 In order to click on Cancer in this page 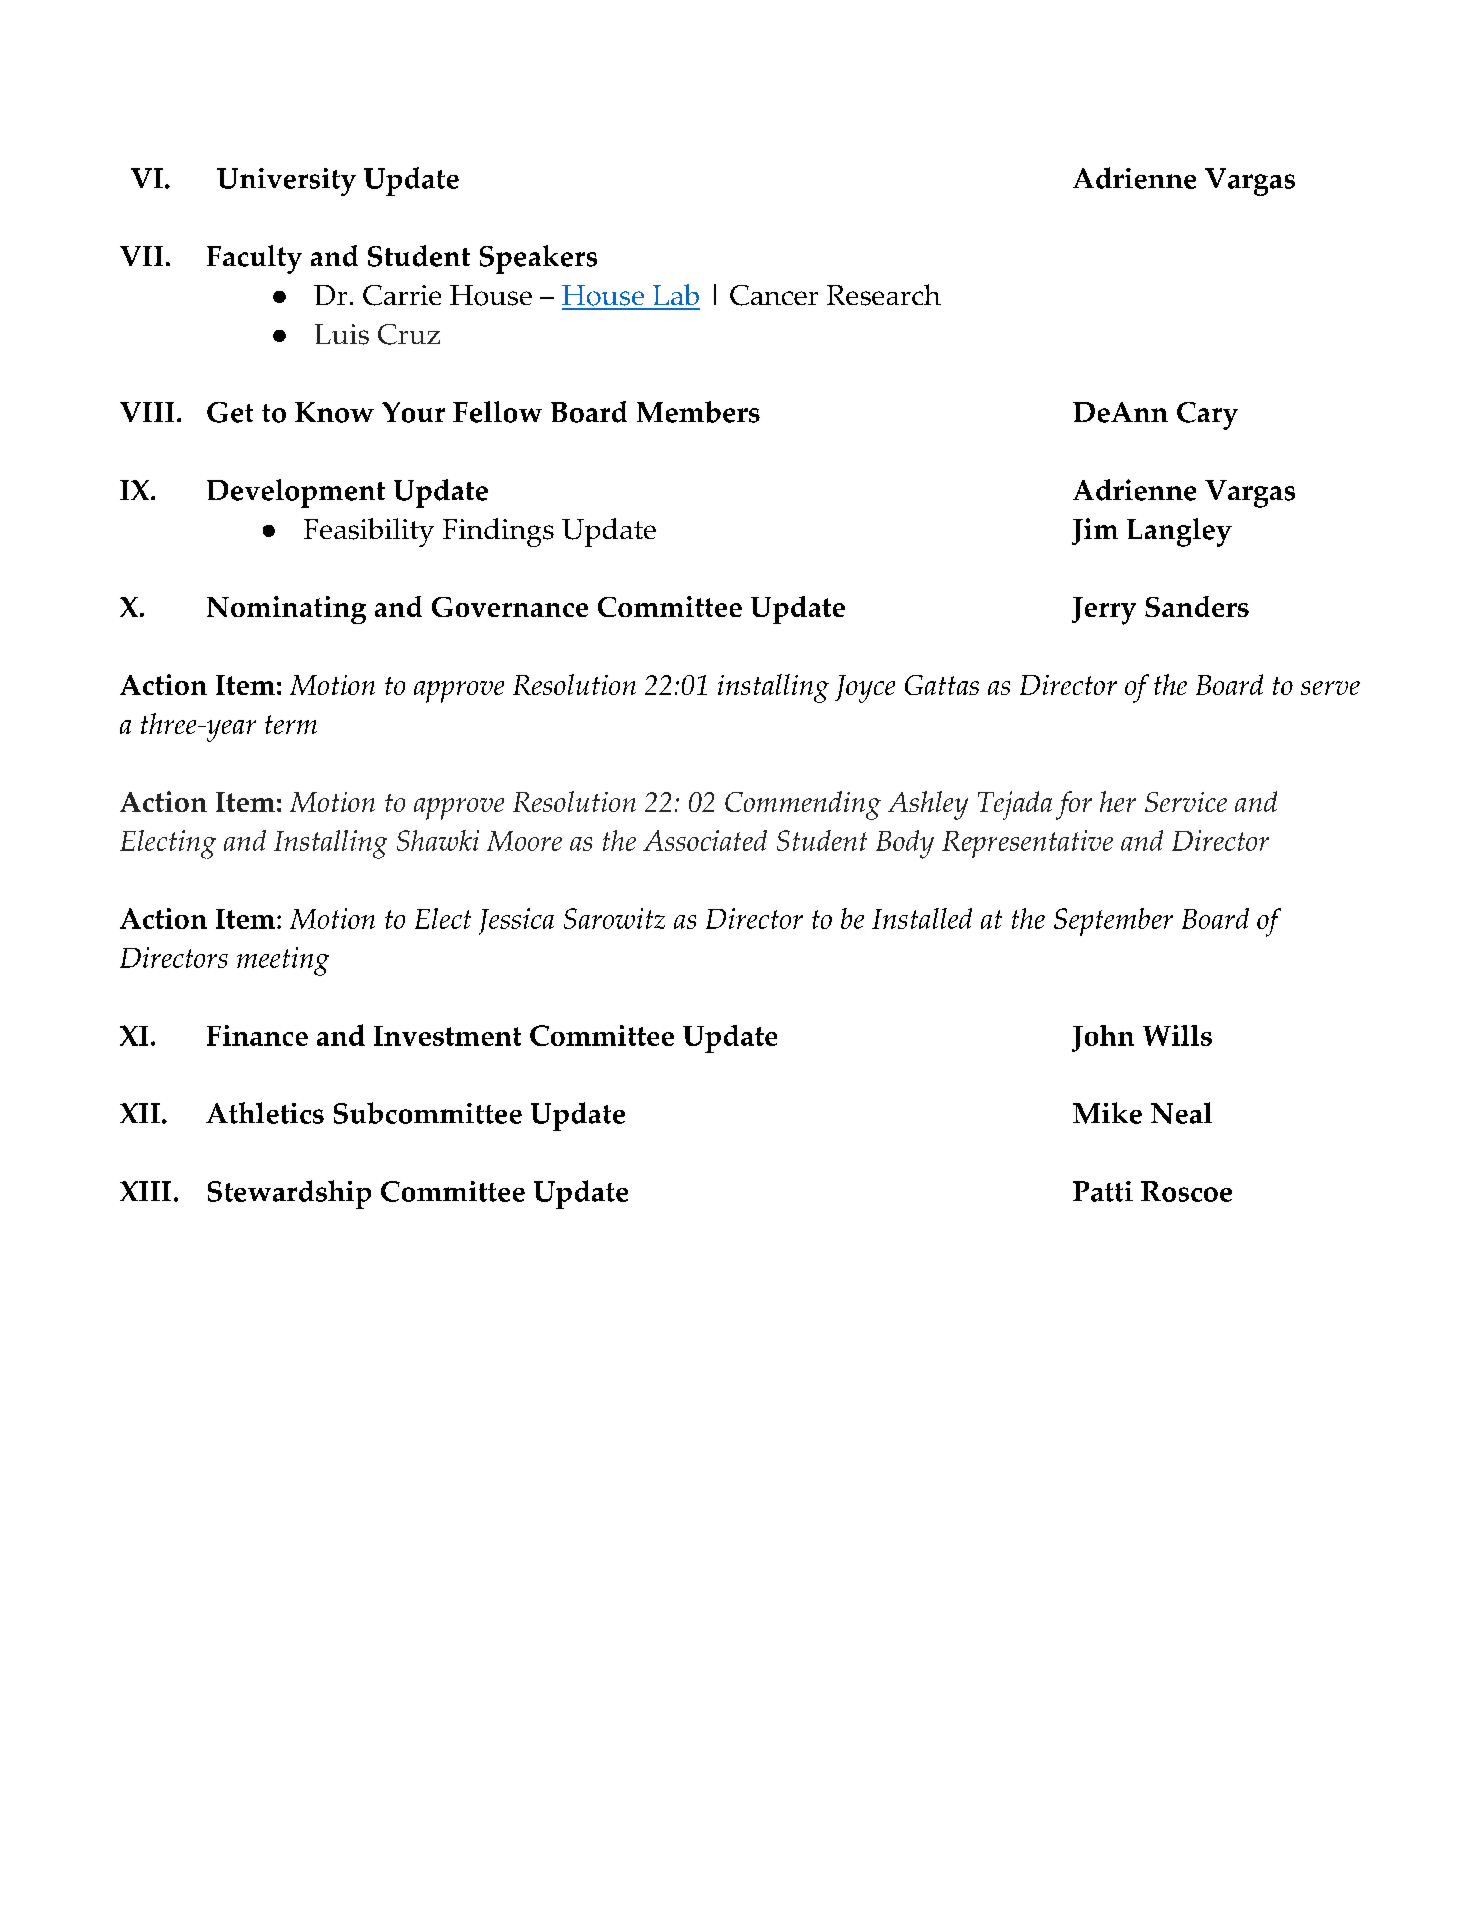, I will do `click(774, 295)`.
